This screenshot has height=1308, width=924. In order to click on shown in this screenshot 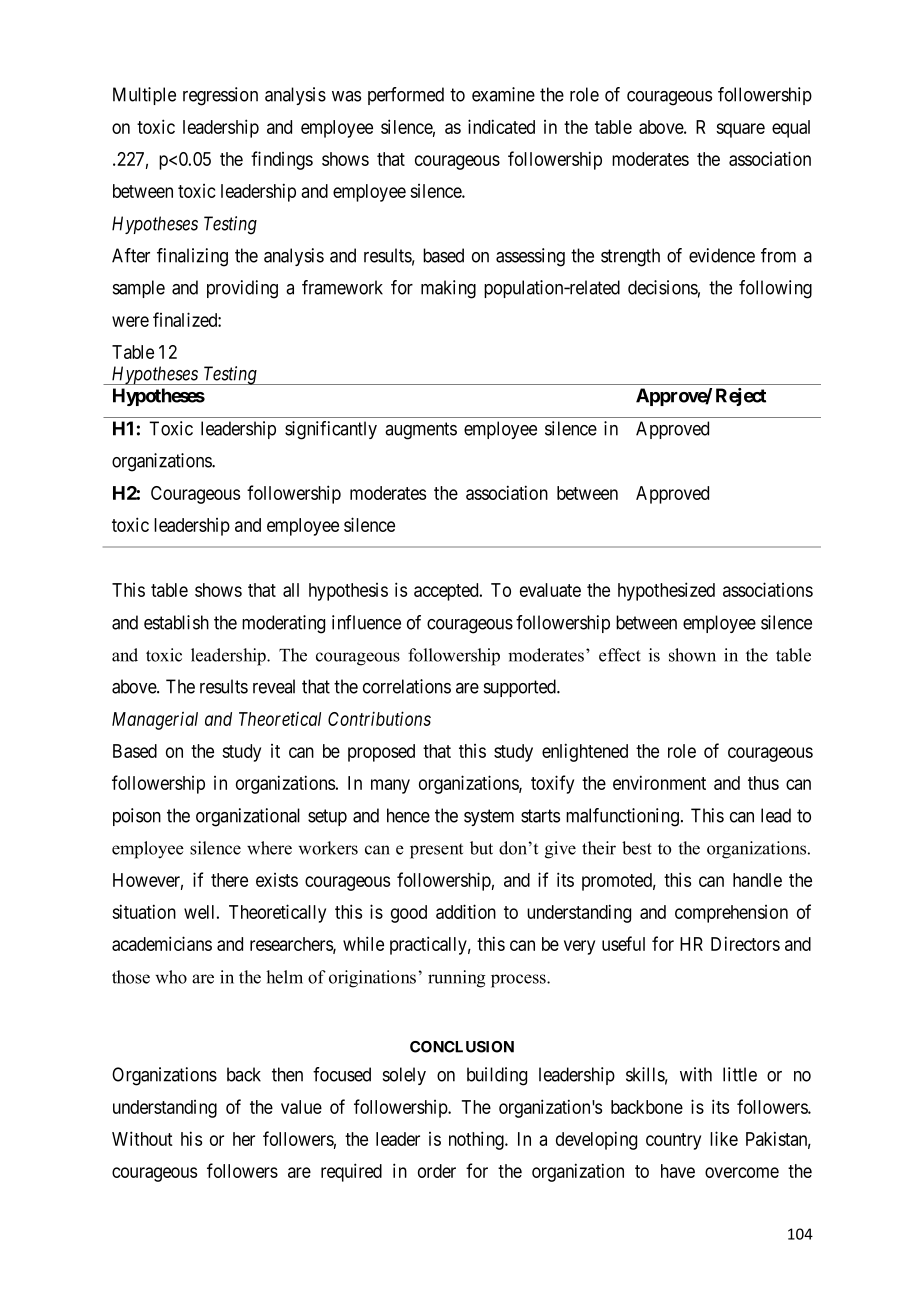, I will do `click(692, 655)`.
